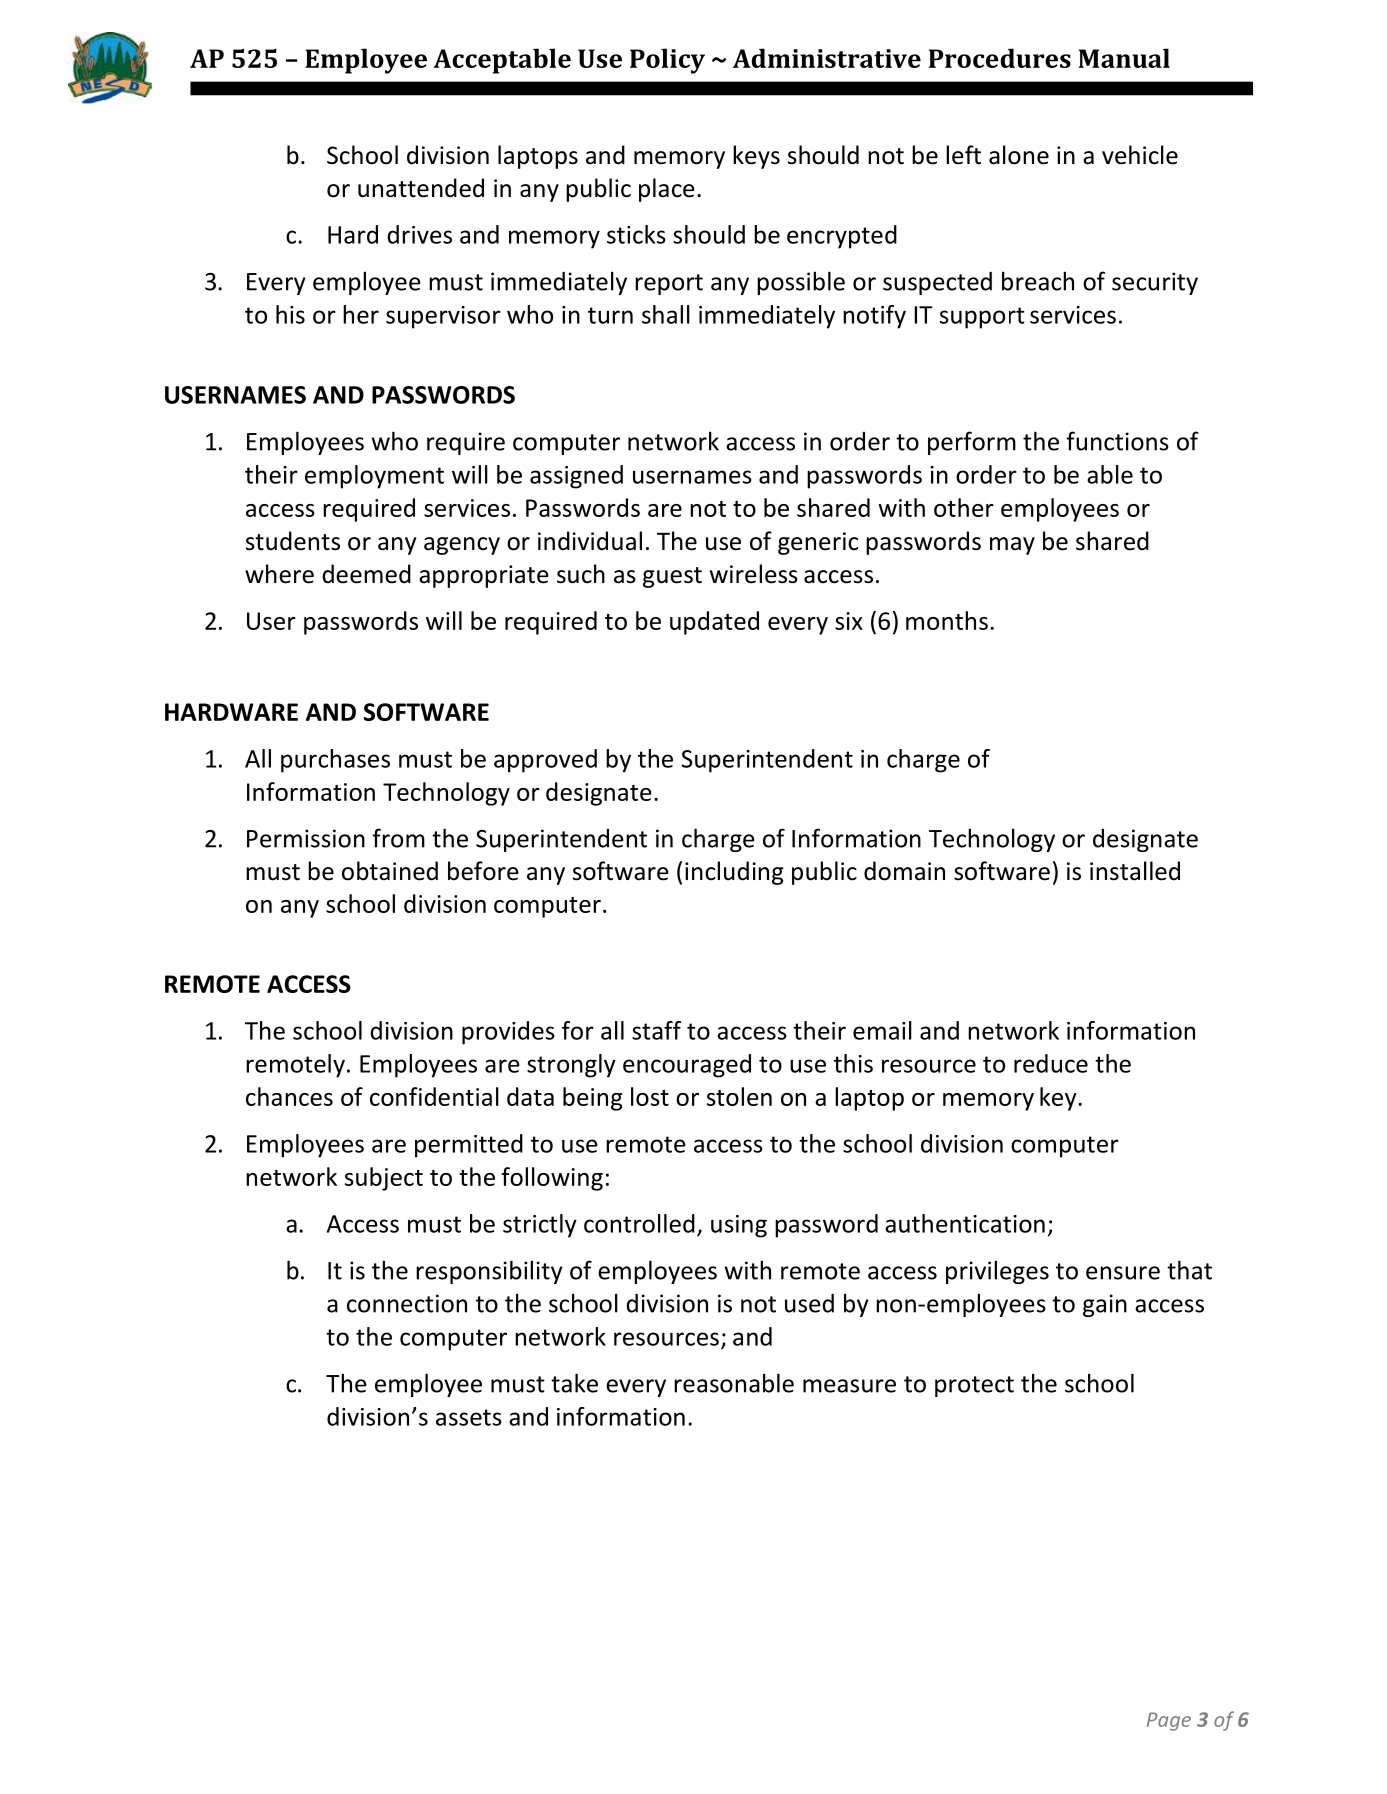  Describe the element at coordinates (390, 871) in the screenshot. I see `obtained` at that location.
